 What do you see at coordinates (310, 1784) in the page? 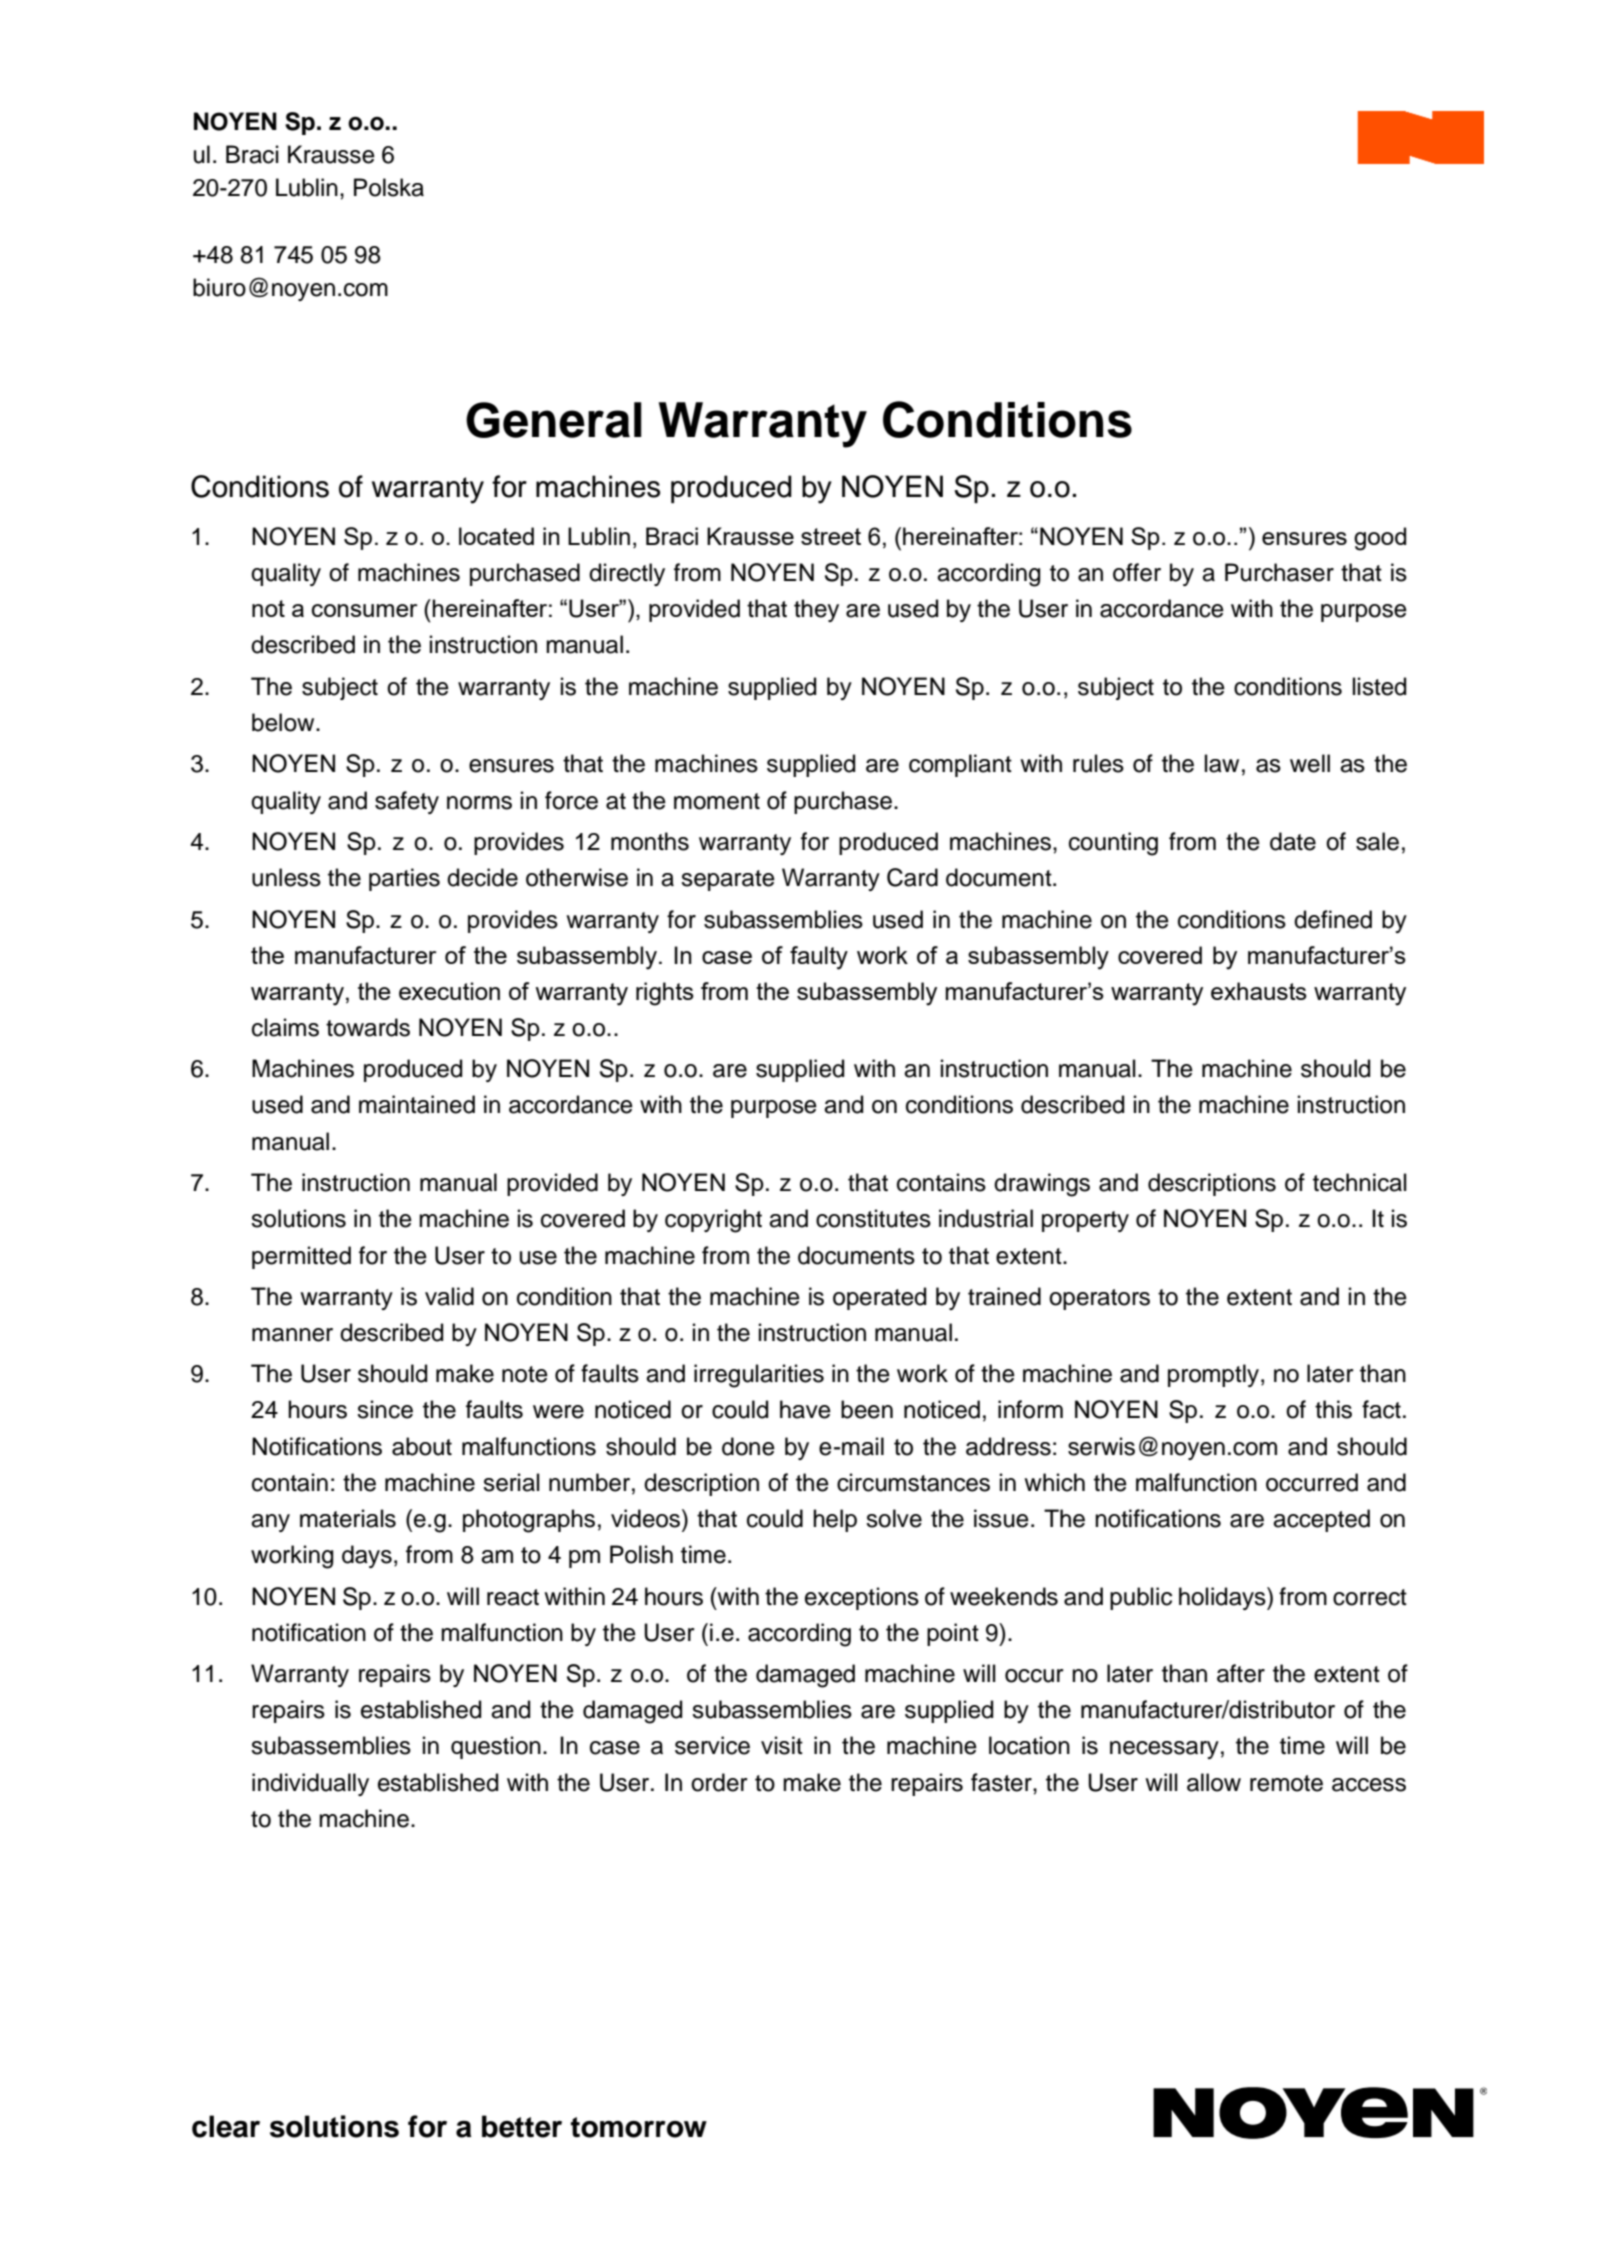
I see `individually` at bounding box center [310, 1784].
